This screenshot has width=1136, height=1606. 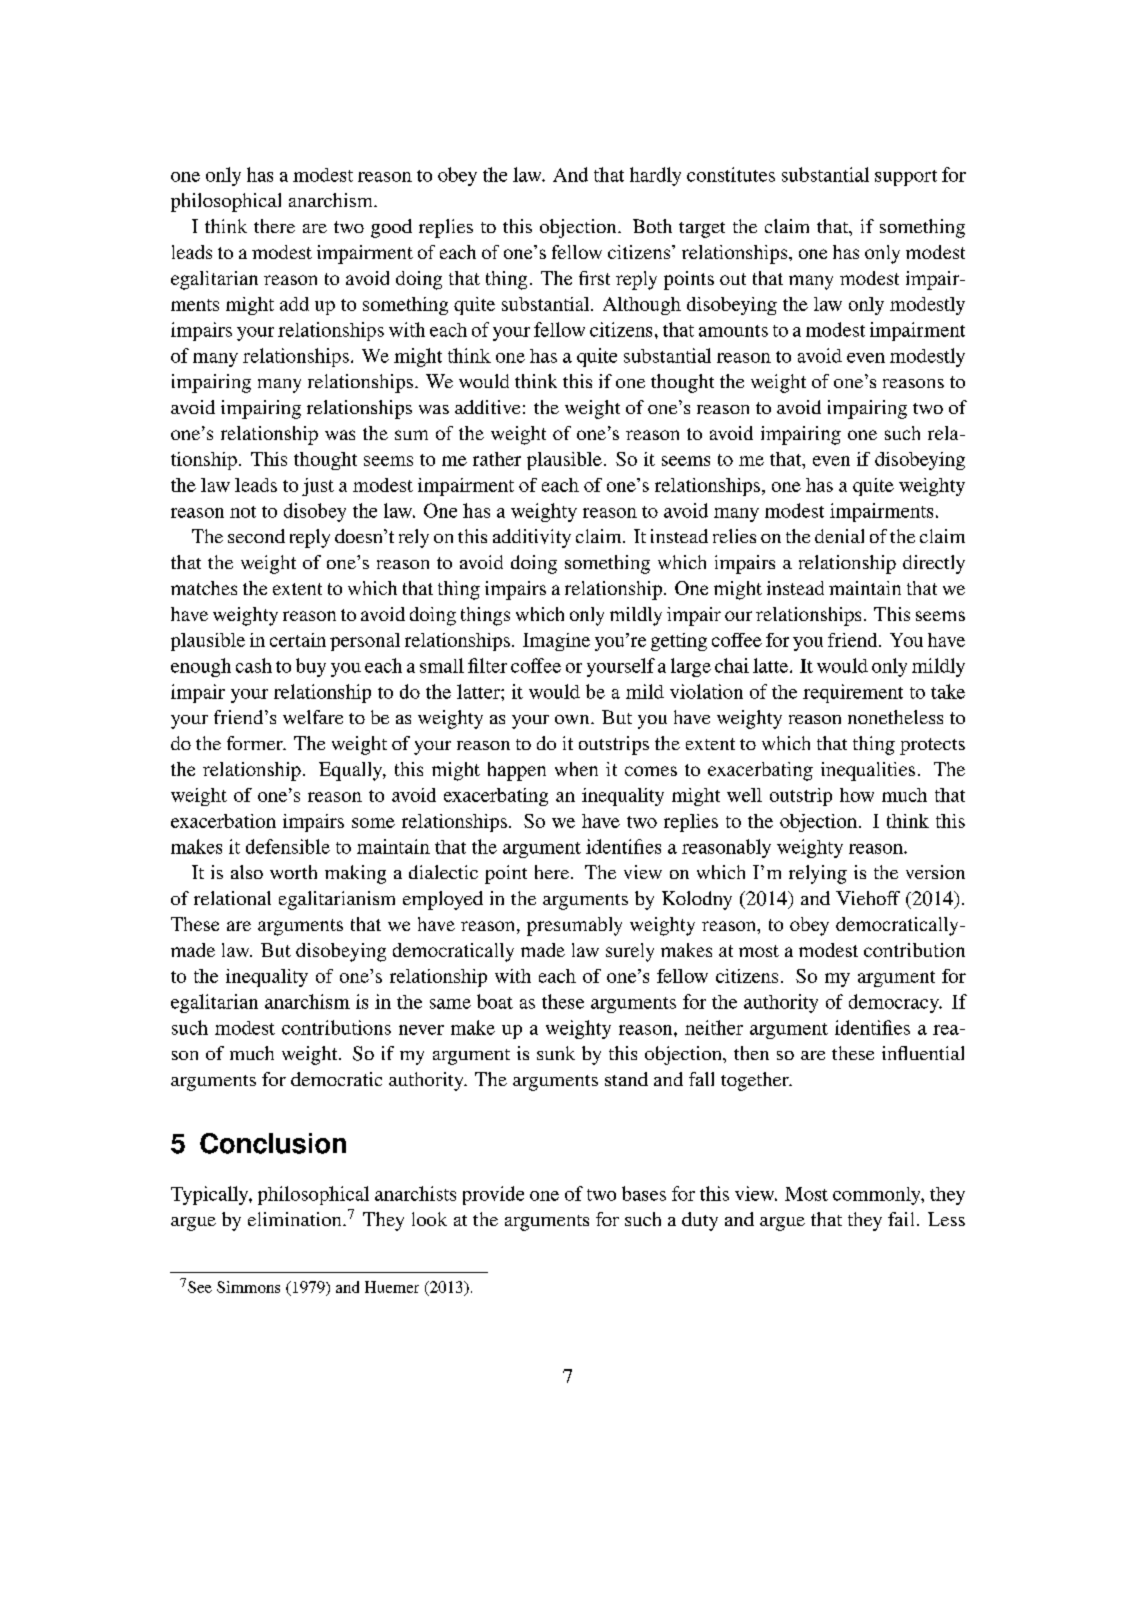 What do you see at coordinates (391, 228) in the screenshot?
I see `good` at bounding box center [391, 228].
